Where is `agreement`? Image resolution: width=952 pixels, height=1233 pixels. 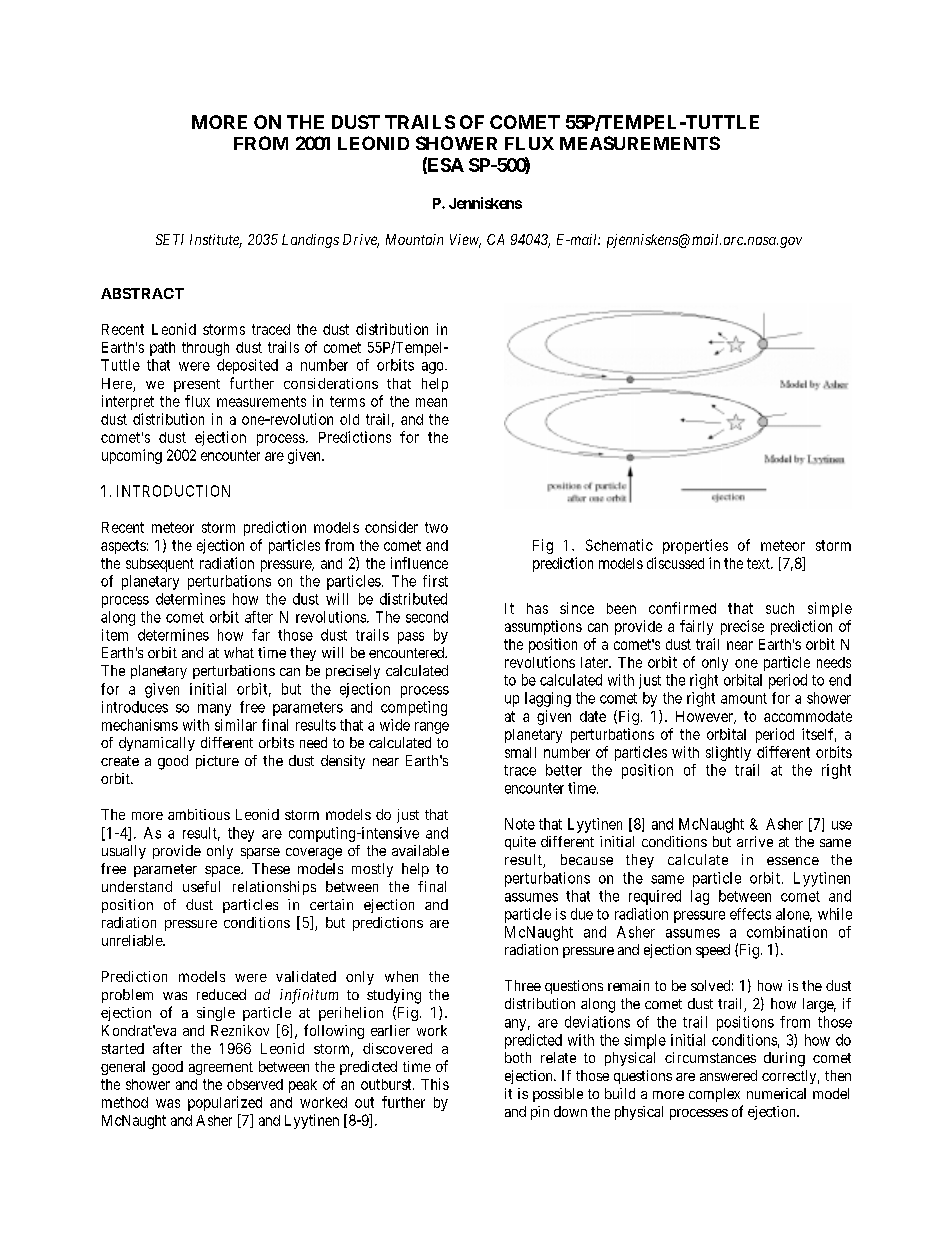
agreement is located at coordinates (221, 1068).
